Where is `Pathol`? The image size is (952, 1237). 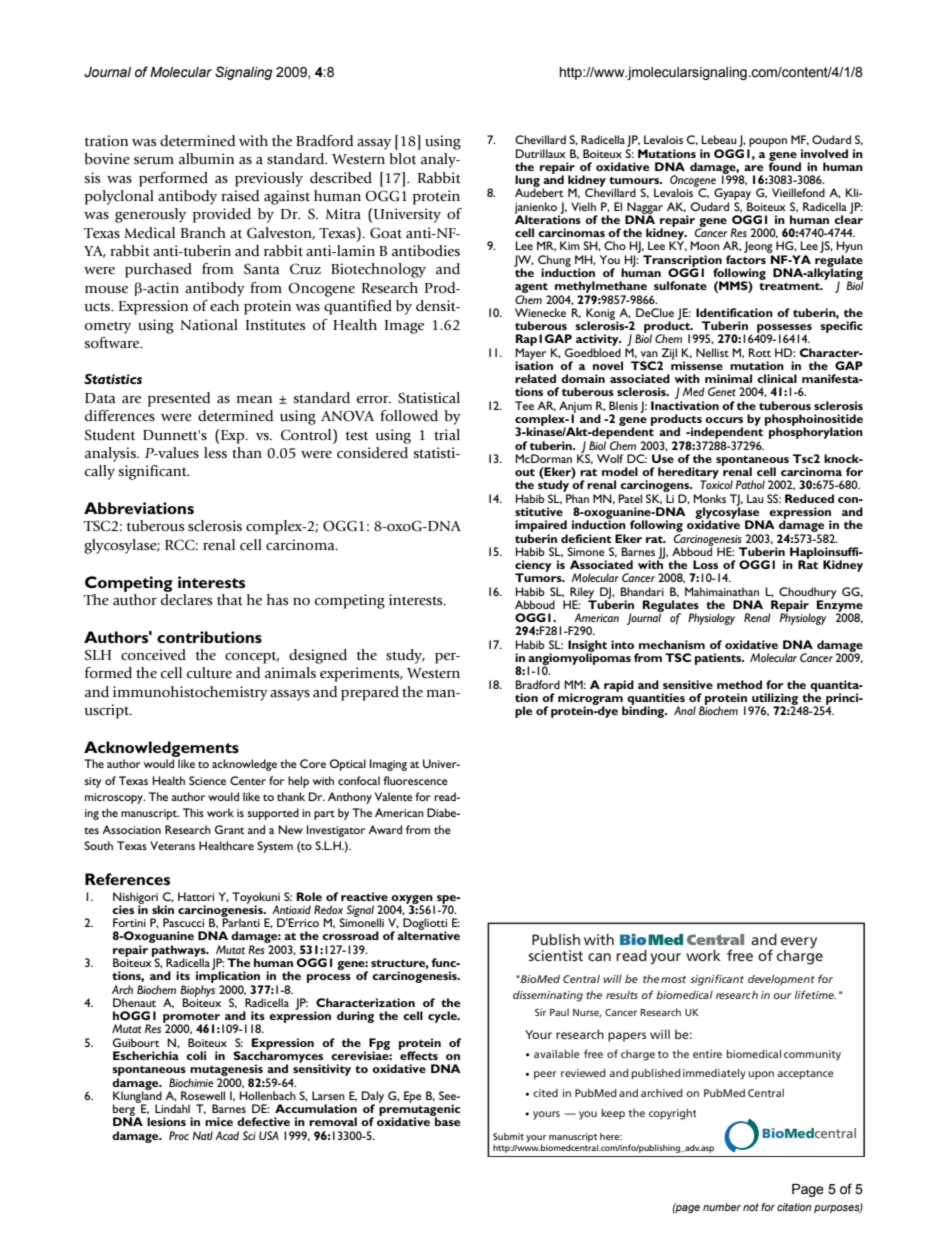 Pathol is located at coordinates (750, 484).
